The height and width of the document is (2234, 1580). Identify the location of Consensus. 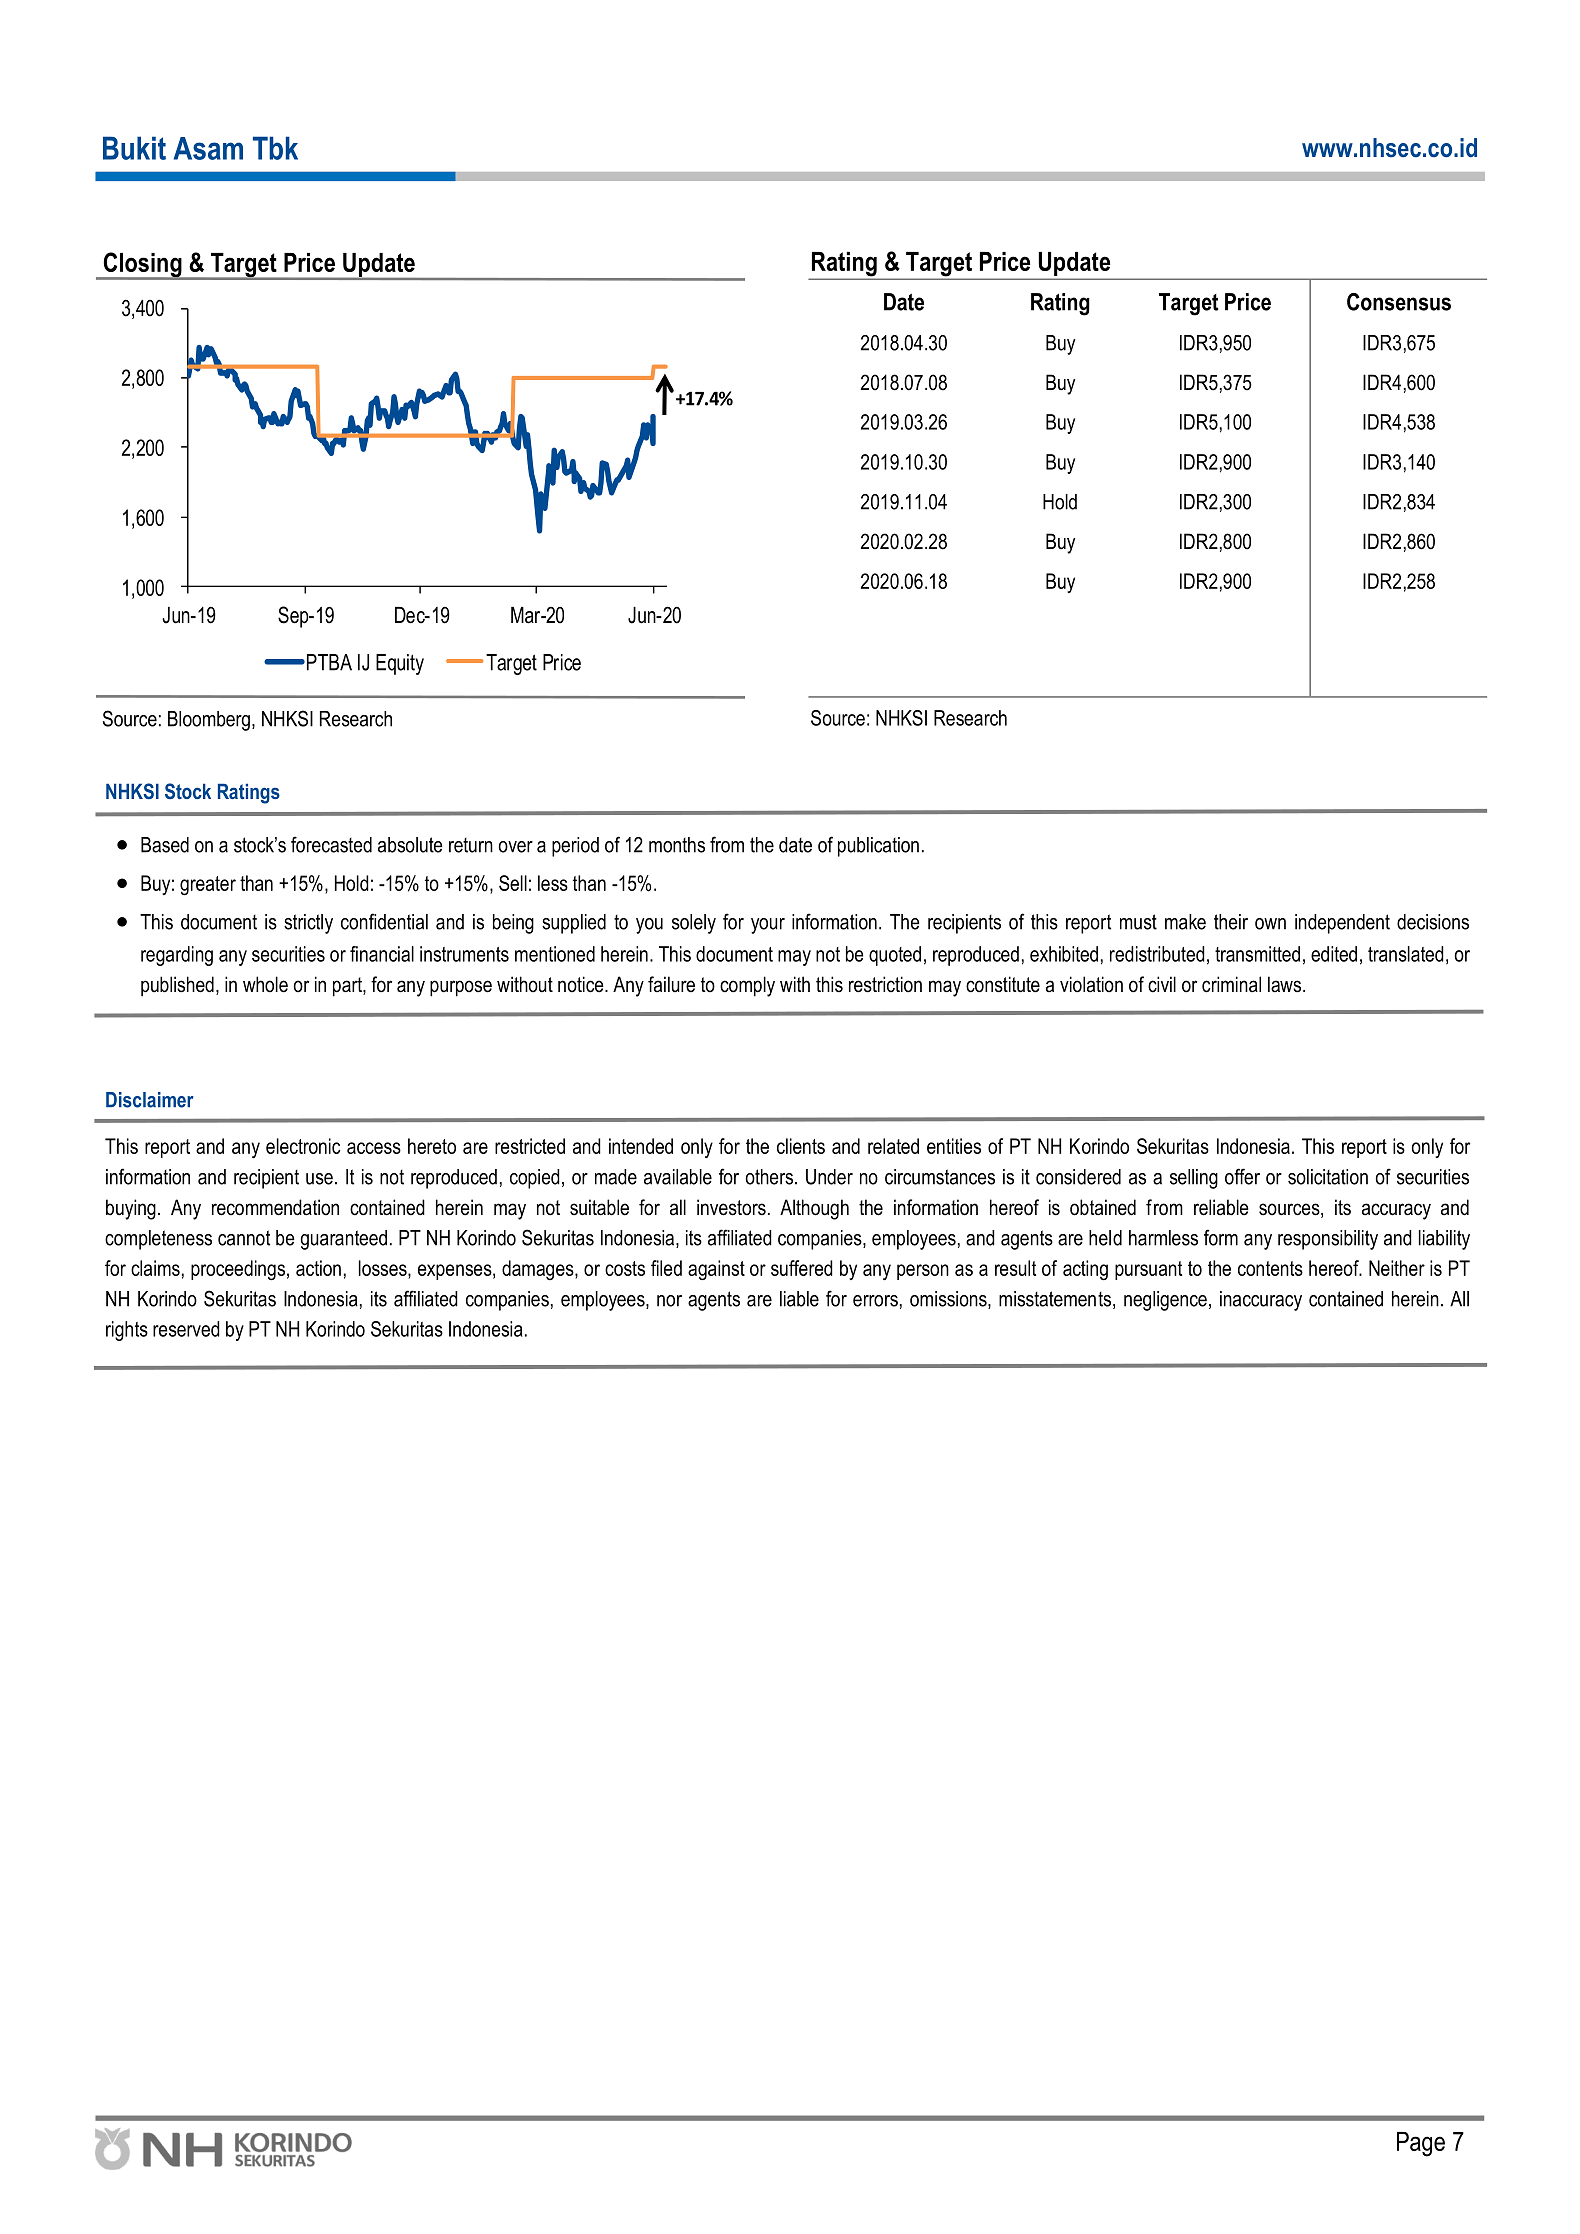
(1399, 302).
